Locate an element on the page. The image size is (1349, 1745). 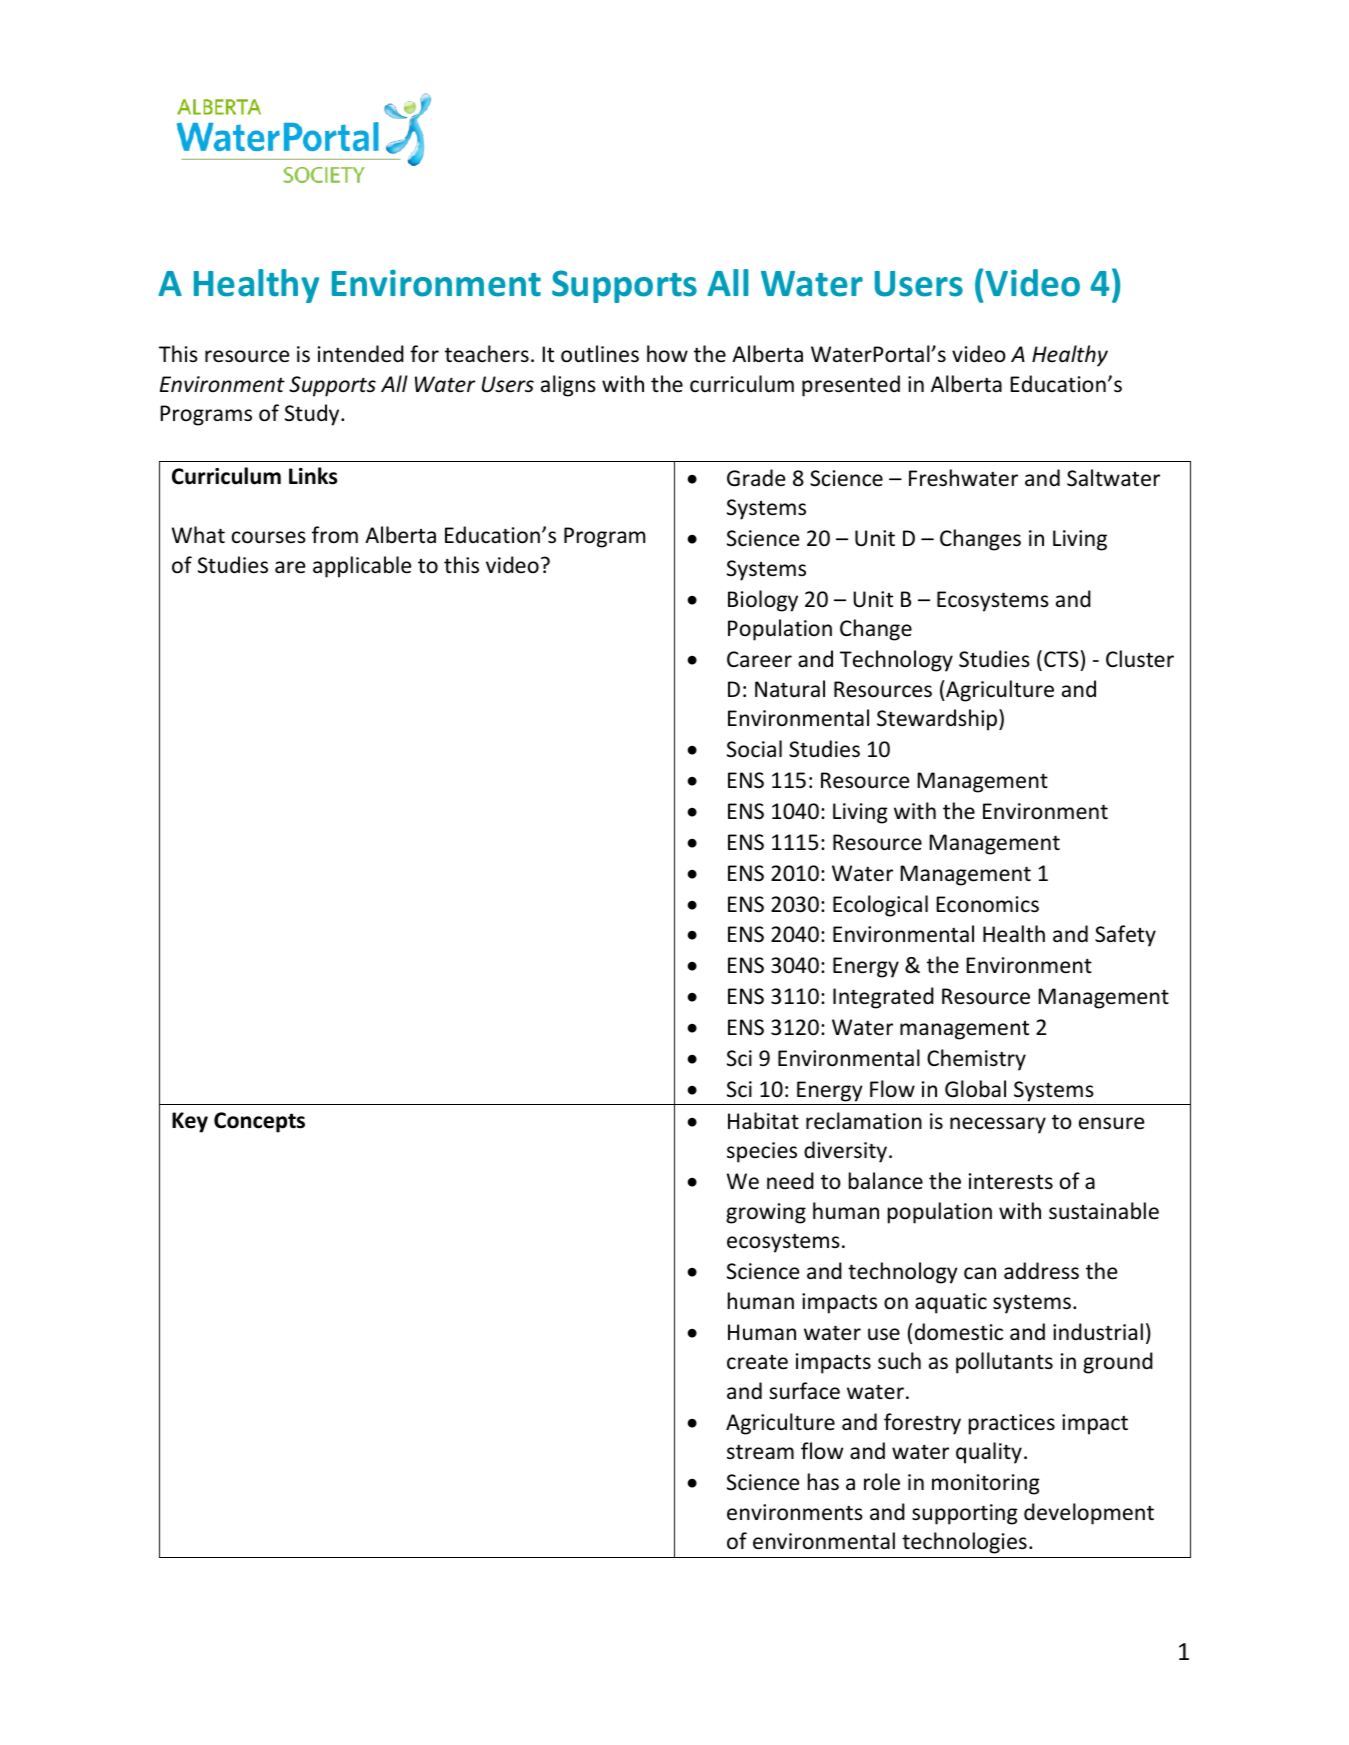
Stewardship is located at coordinates (938, 720).
